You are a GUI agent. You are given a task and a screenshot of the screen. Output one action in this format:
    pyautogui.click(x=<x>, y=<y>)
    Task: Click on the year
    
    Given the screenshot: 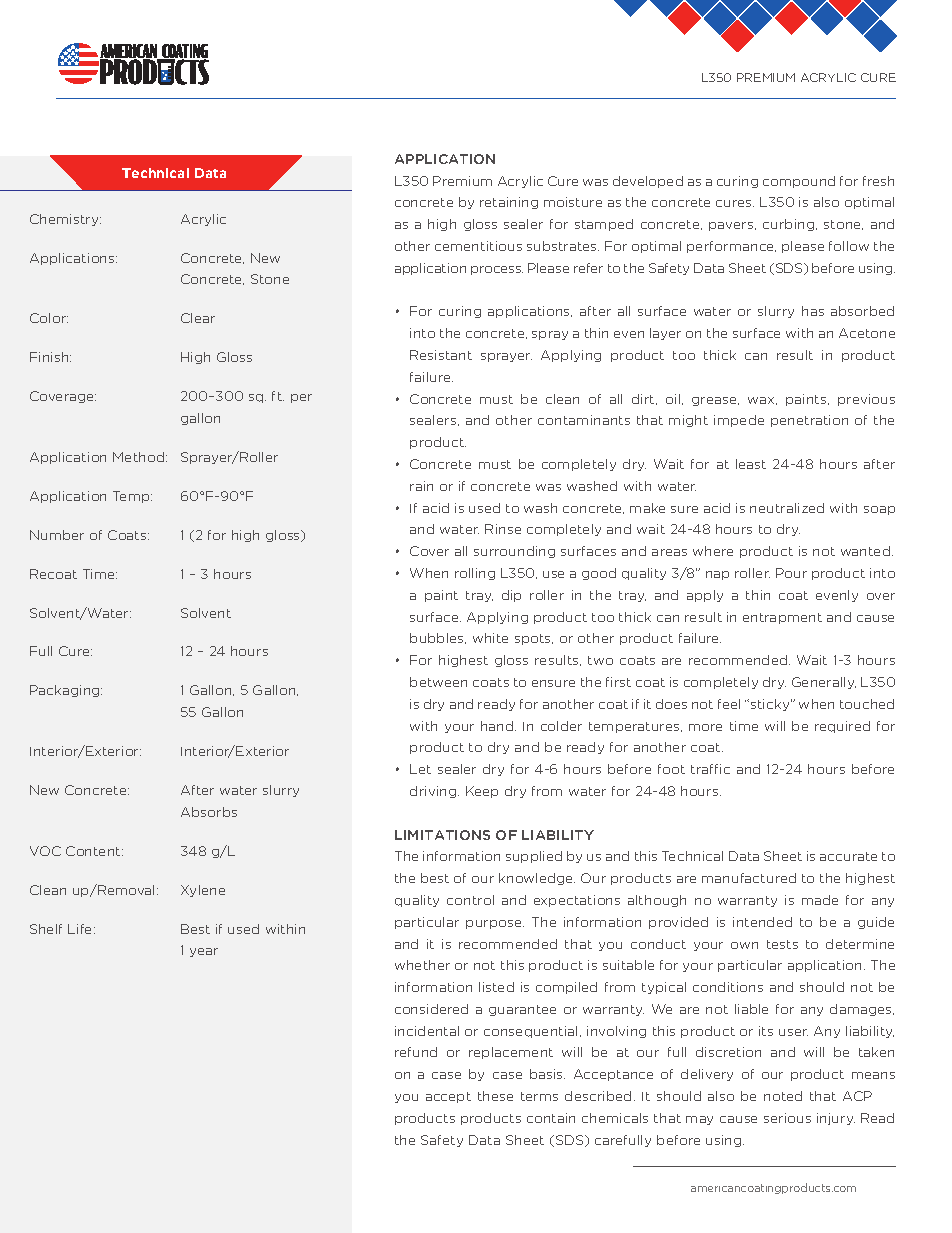 What is the action you would take?
    pyautogui.click(x=204, y=952)
